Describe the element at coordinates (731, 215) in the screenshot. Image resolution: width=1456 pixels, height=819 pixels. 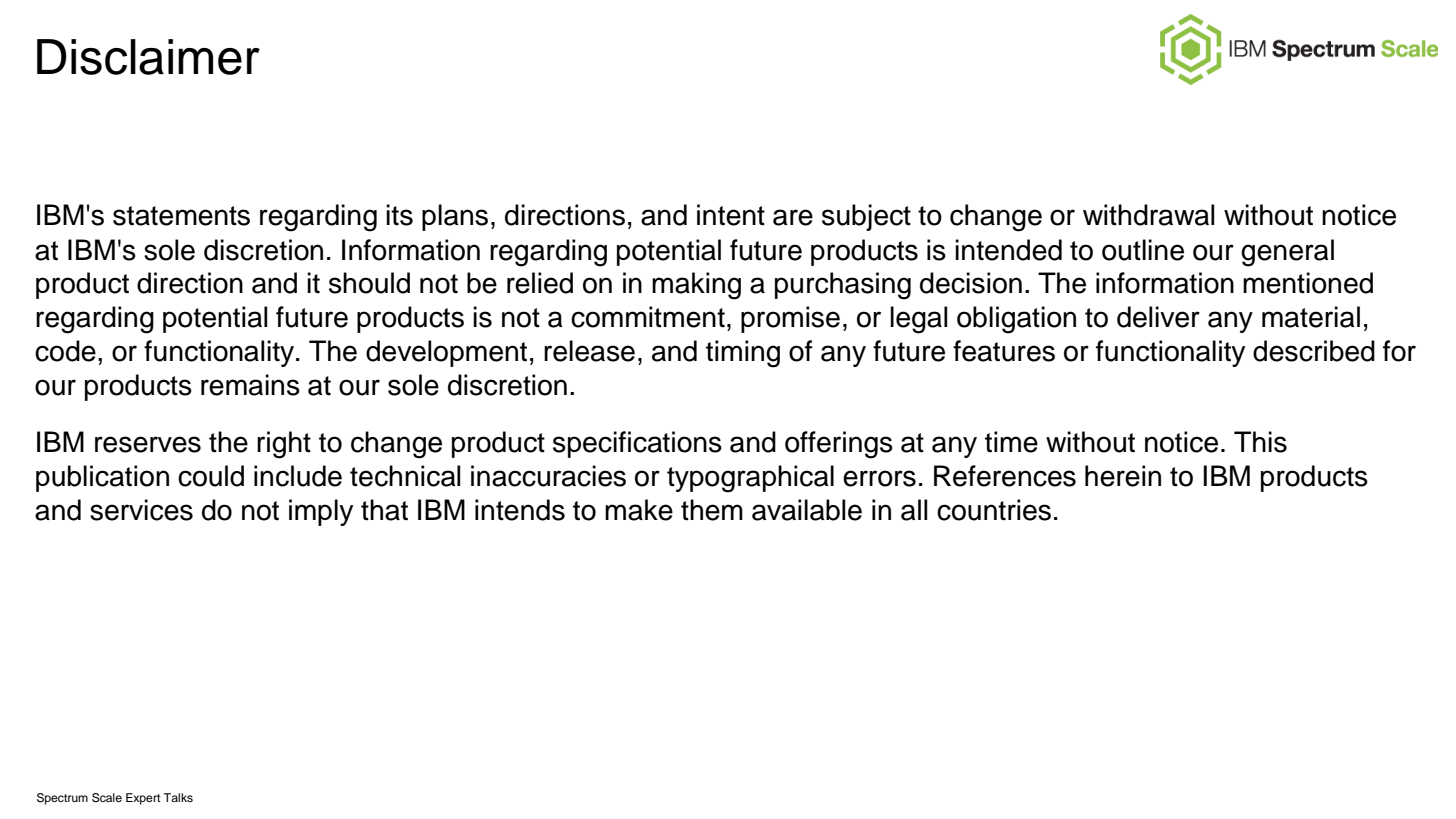
I see `intent` at that location.
